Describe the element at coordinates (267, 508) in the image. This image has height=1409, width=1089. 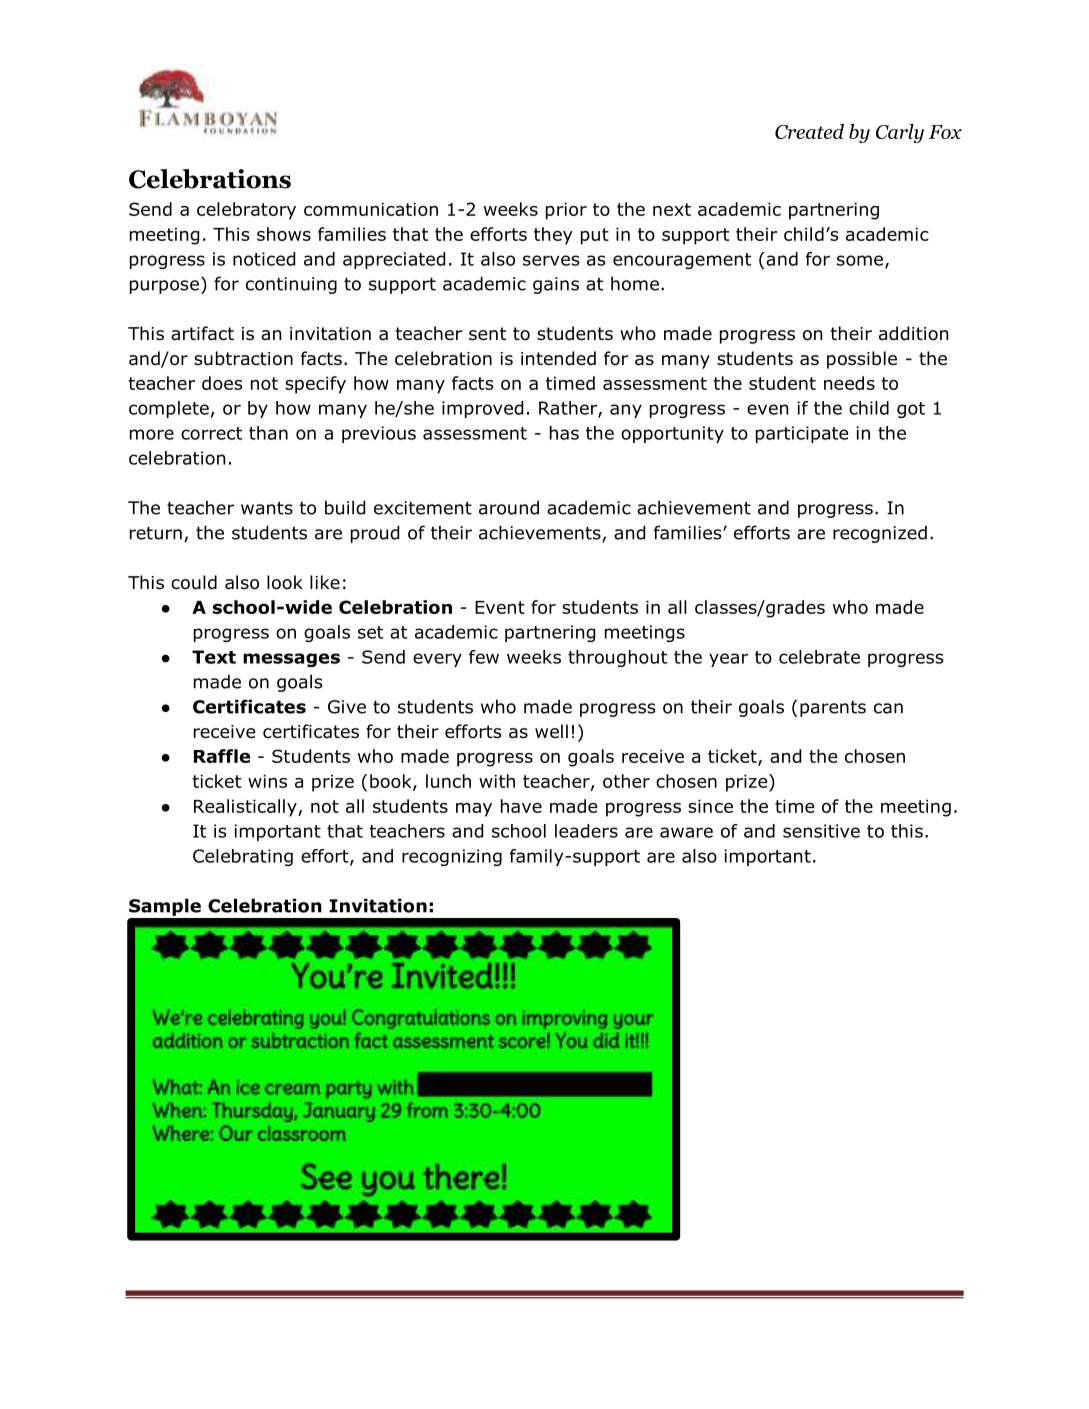
I see `wants` at that location.
